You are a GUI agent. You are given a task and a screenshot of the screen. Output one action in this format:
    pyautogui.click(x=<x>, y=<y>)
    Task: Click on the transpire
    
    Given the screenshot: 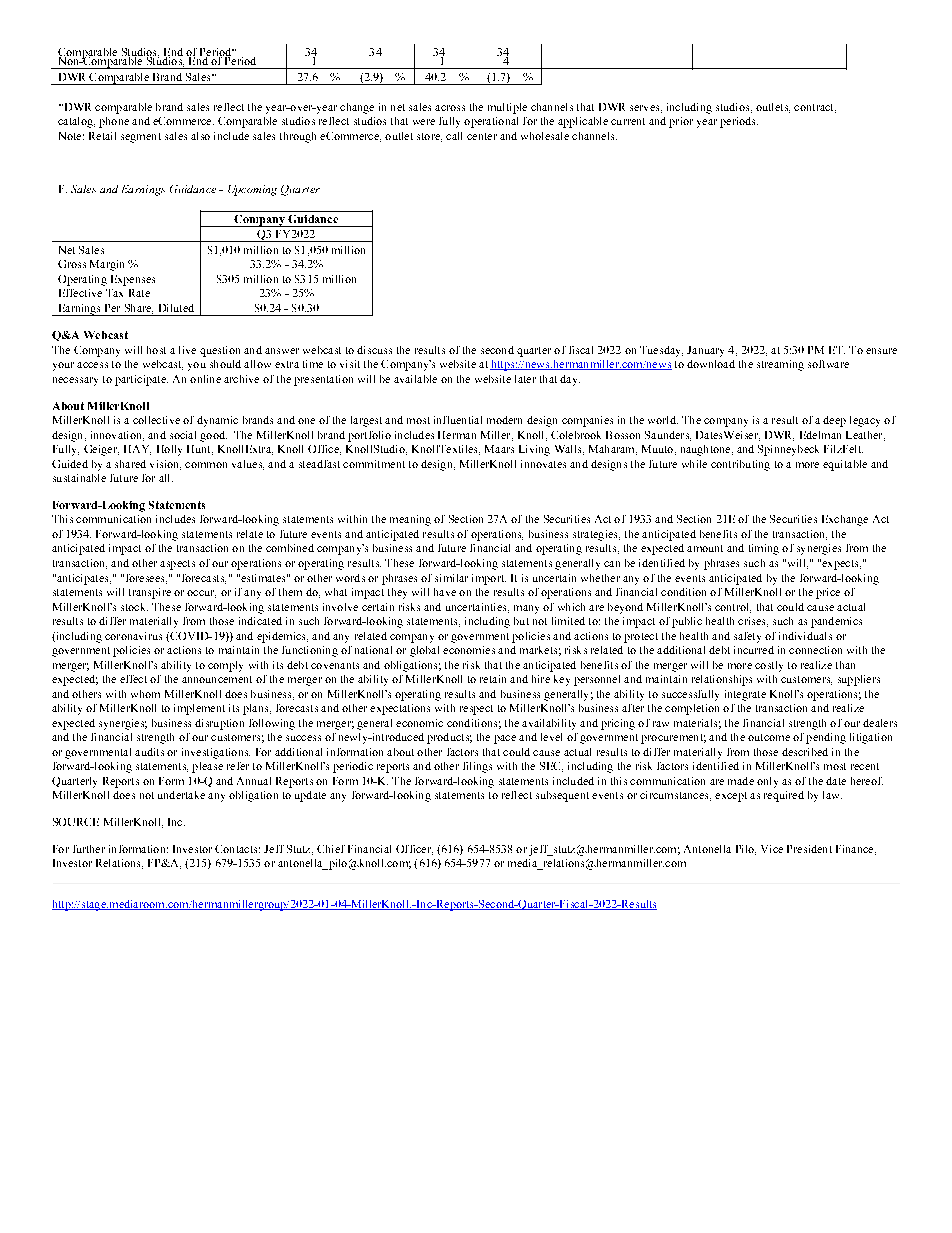 What is the action you would take?
    pyautogui.click(x=150, y=593)
